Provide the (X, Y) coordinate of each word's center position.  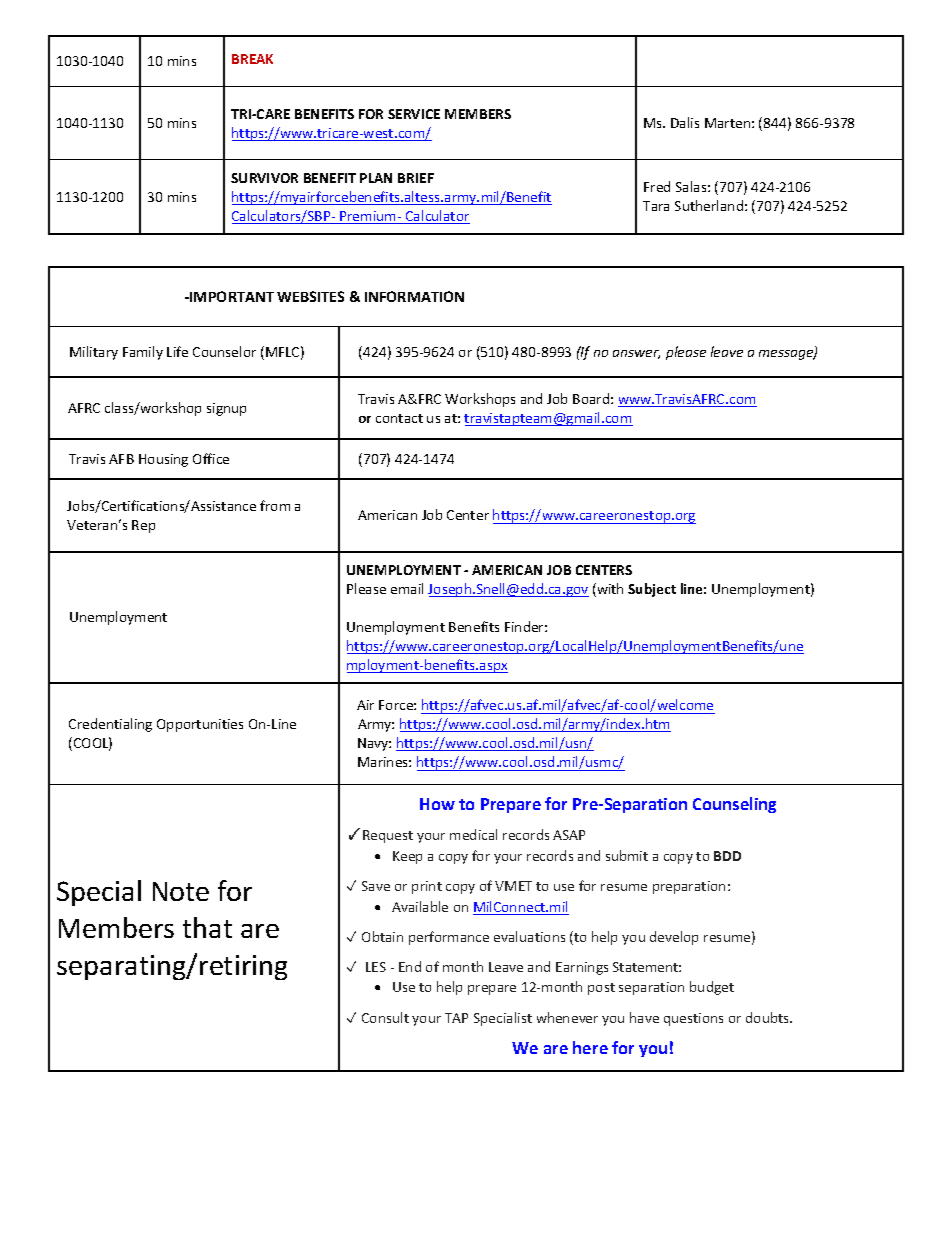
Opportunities (200, 725)
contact (399, 418)
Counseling (734, 805)
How (437, 804)
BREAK (252, 59)
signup (226, 409)
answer (636, 354)
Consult (385, 1017)
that (207, 927)
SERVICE (414, 114)
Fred (657, 186)
